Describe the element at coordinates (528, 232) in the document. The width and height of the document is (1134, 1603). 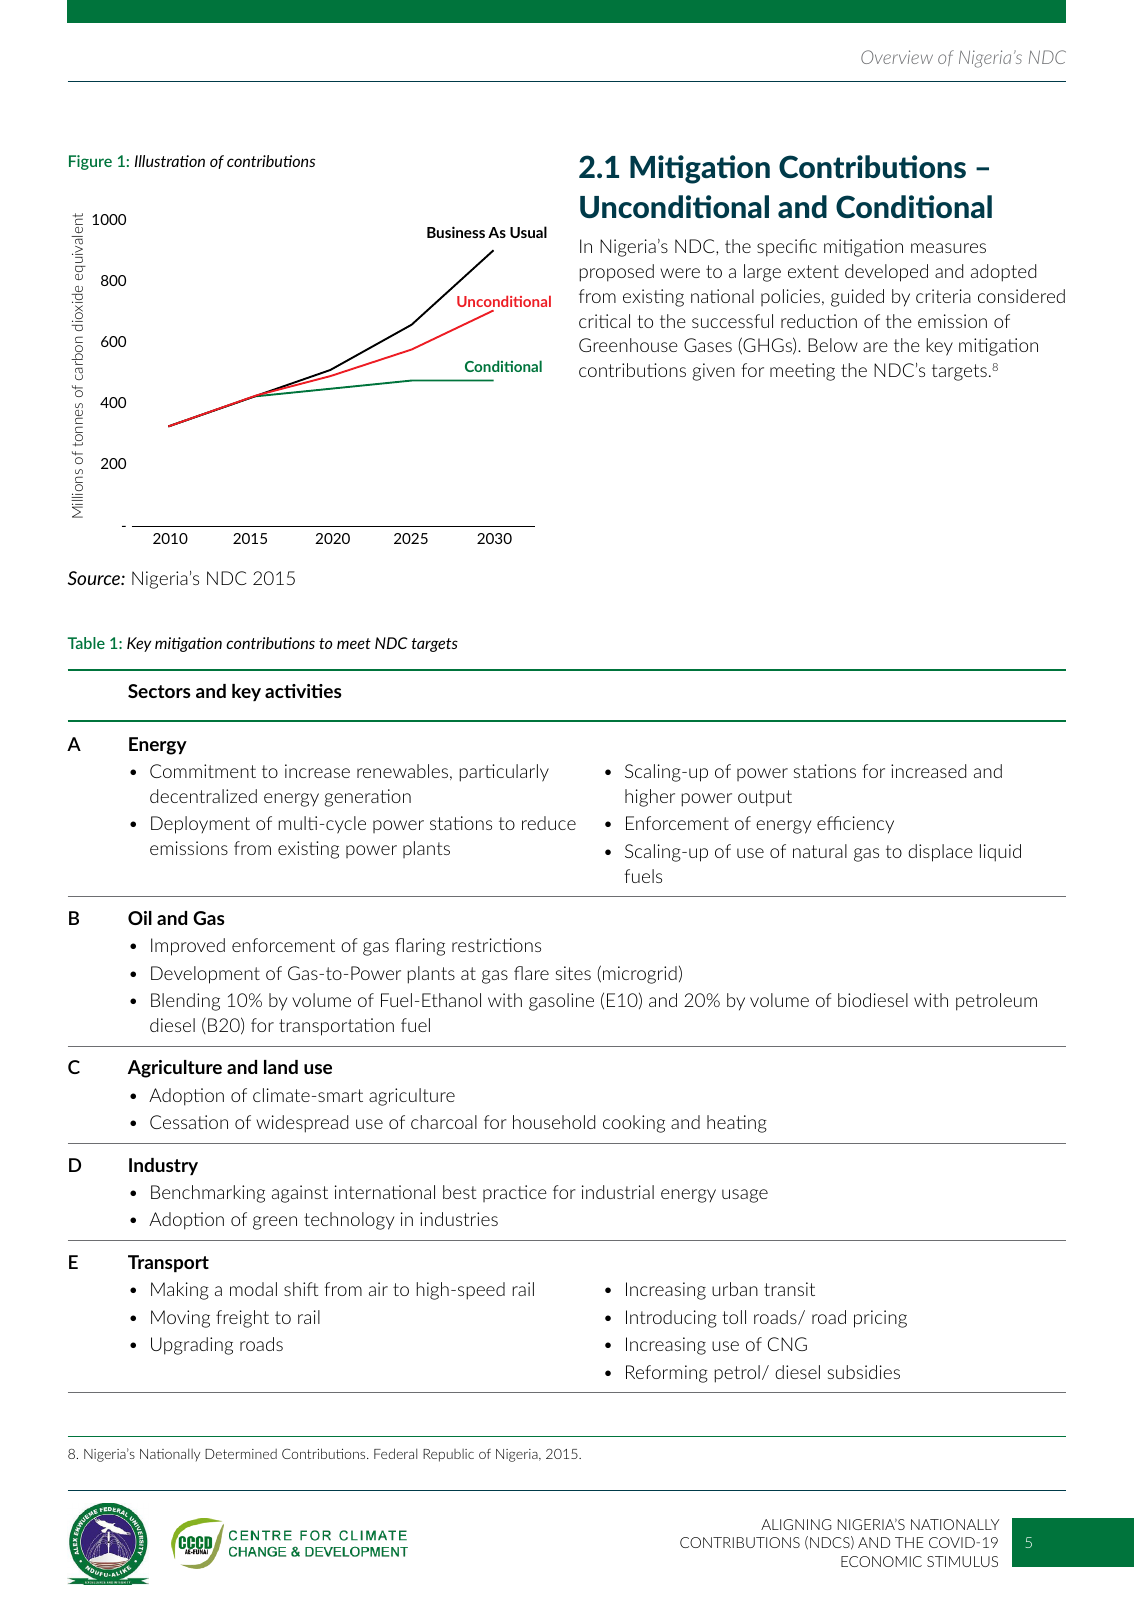
I see `Usual` at that location.
